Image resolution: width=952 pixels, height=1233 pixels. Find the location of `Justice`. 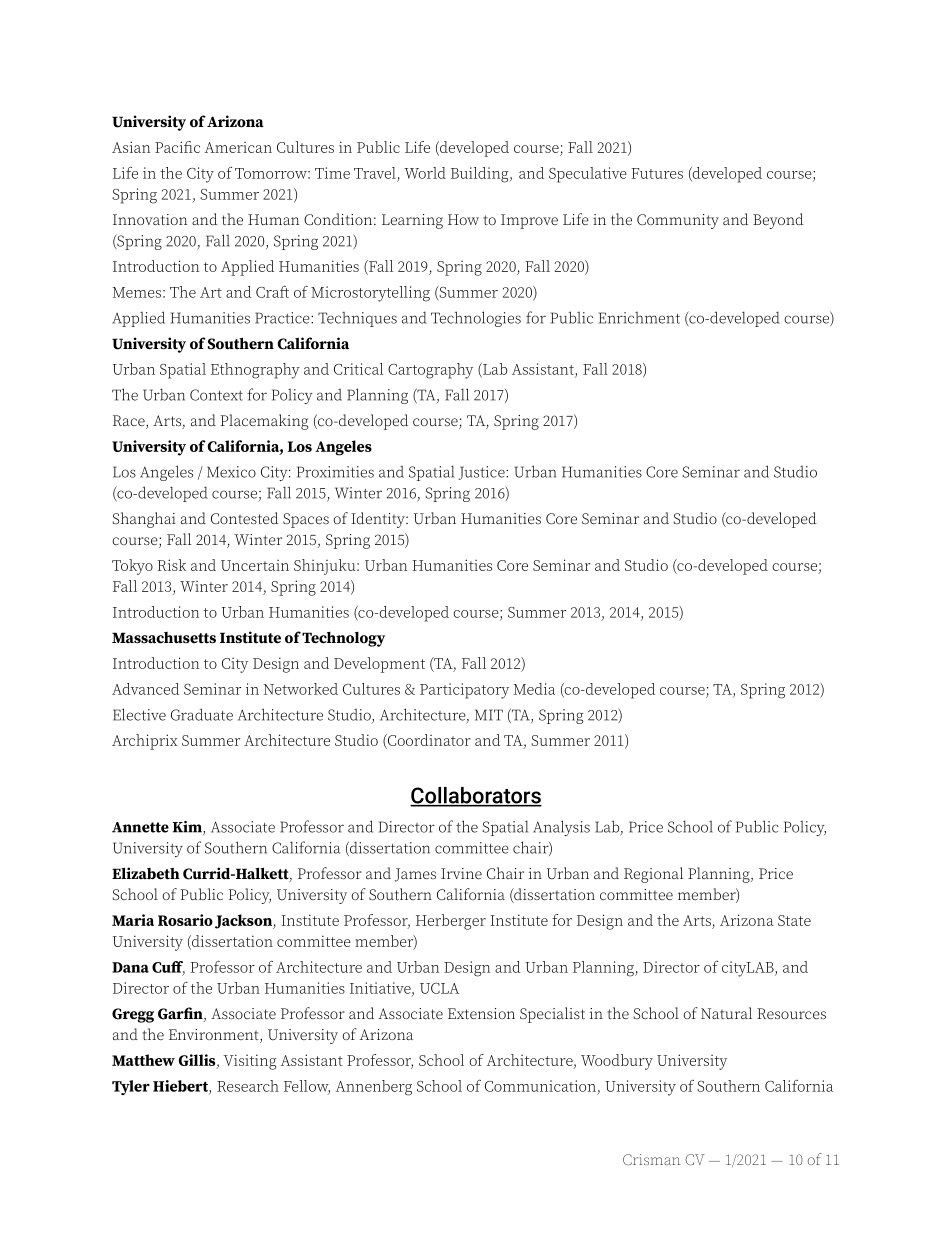

Justice is located at coordinates (482, 473).
